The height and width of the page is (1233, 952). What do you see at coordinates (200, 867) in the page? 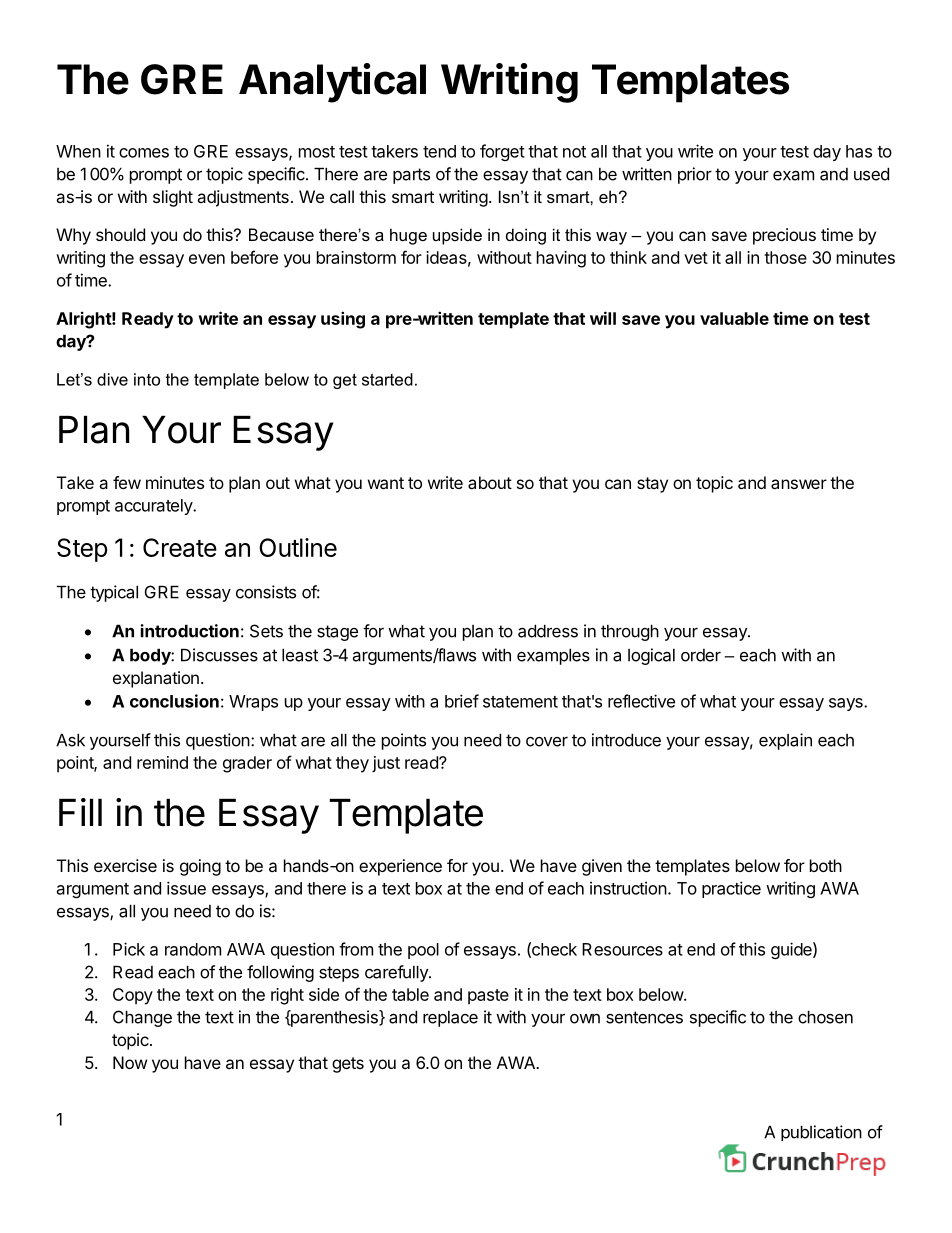
I see `going` at bounding box center [200, 867].
